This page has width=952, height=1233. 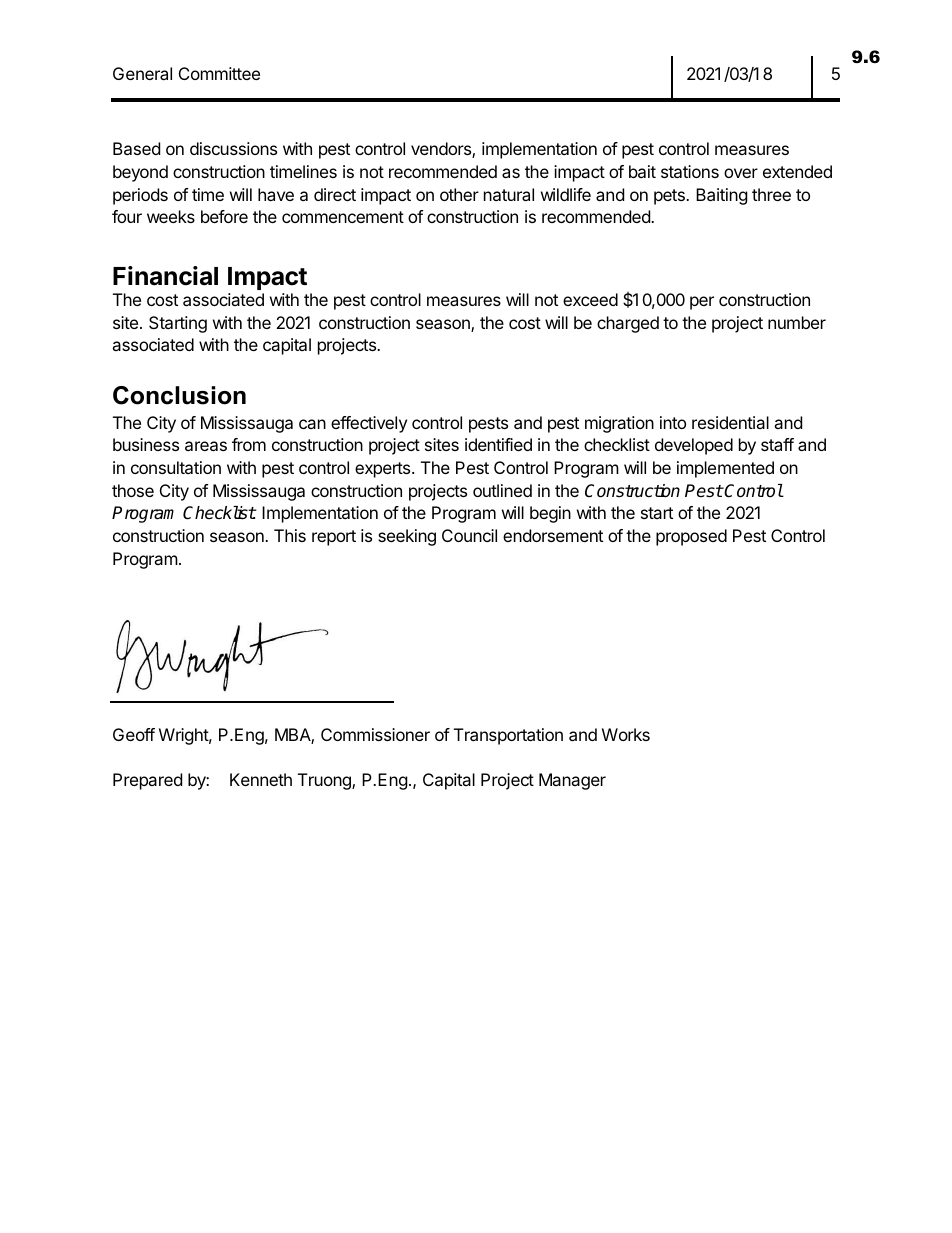 What do you see at coordinates (459, 194) in the page?
I see `other` at bounding box center [459, 194].
